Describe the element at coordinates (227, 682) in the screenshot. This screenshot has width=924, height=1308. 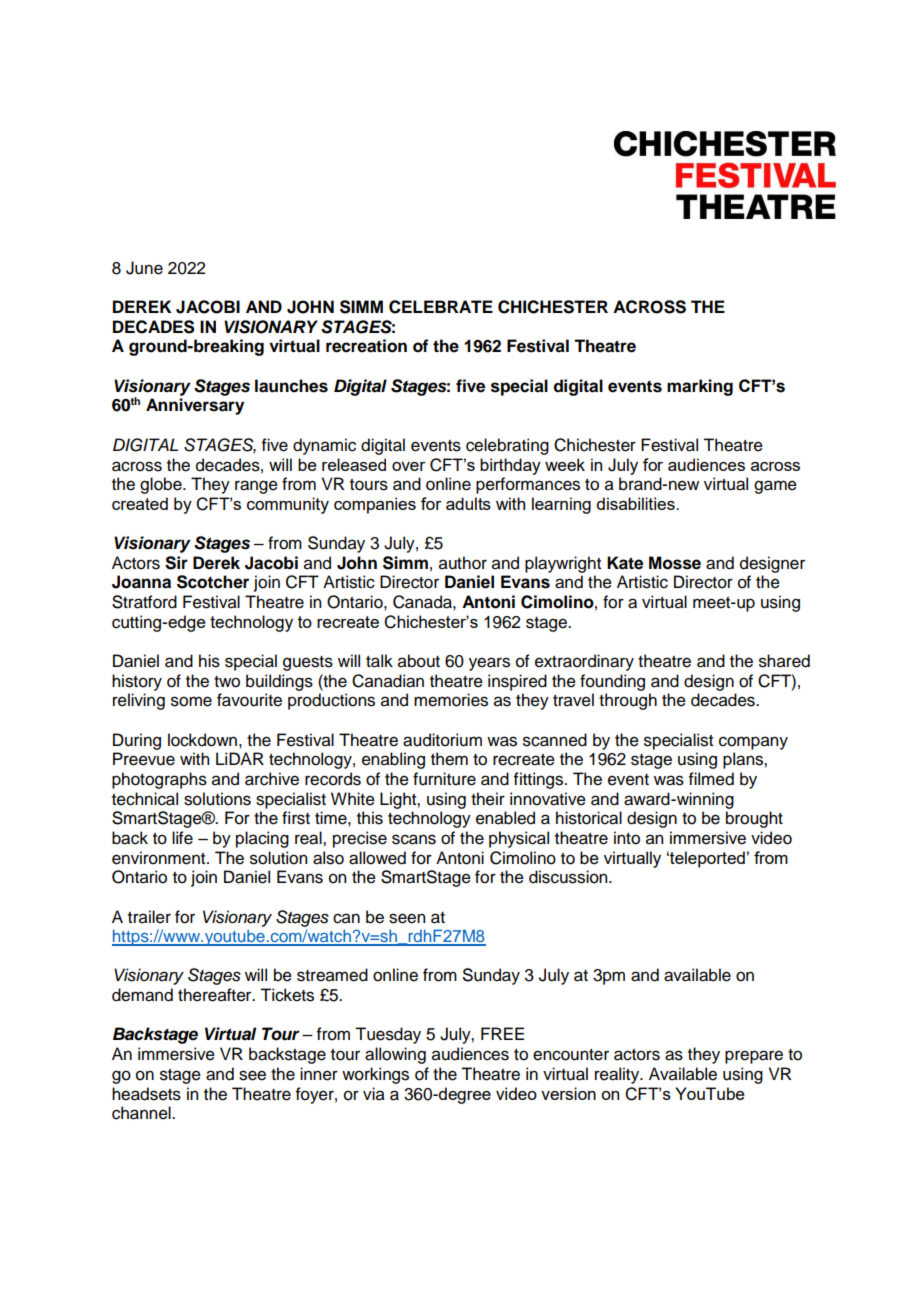
I see `two` at that location.
